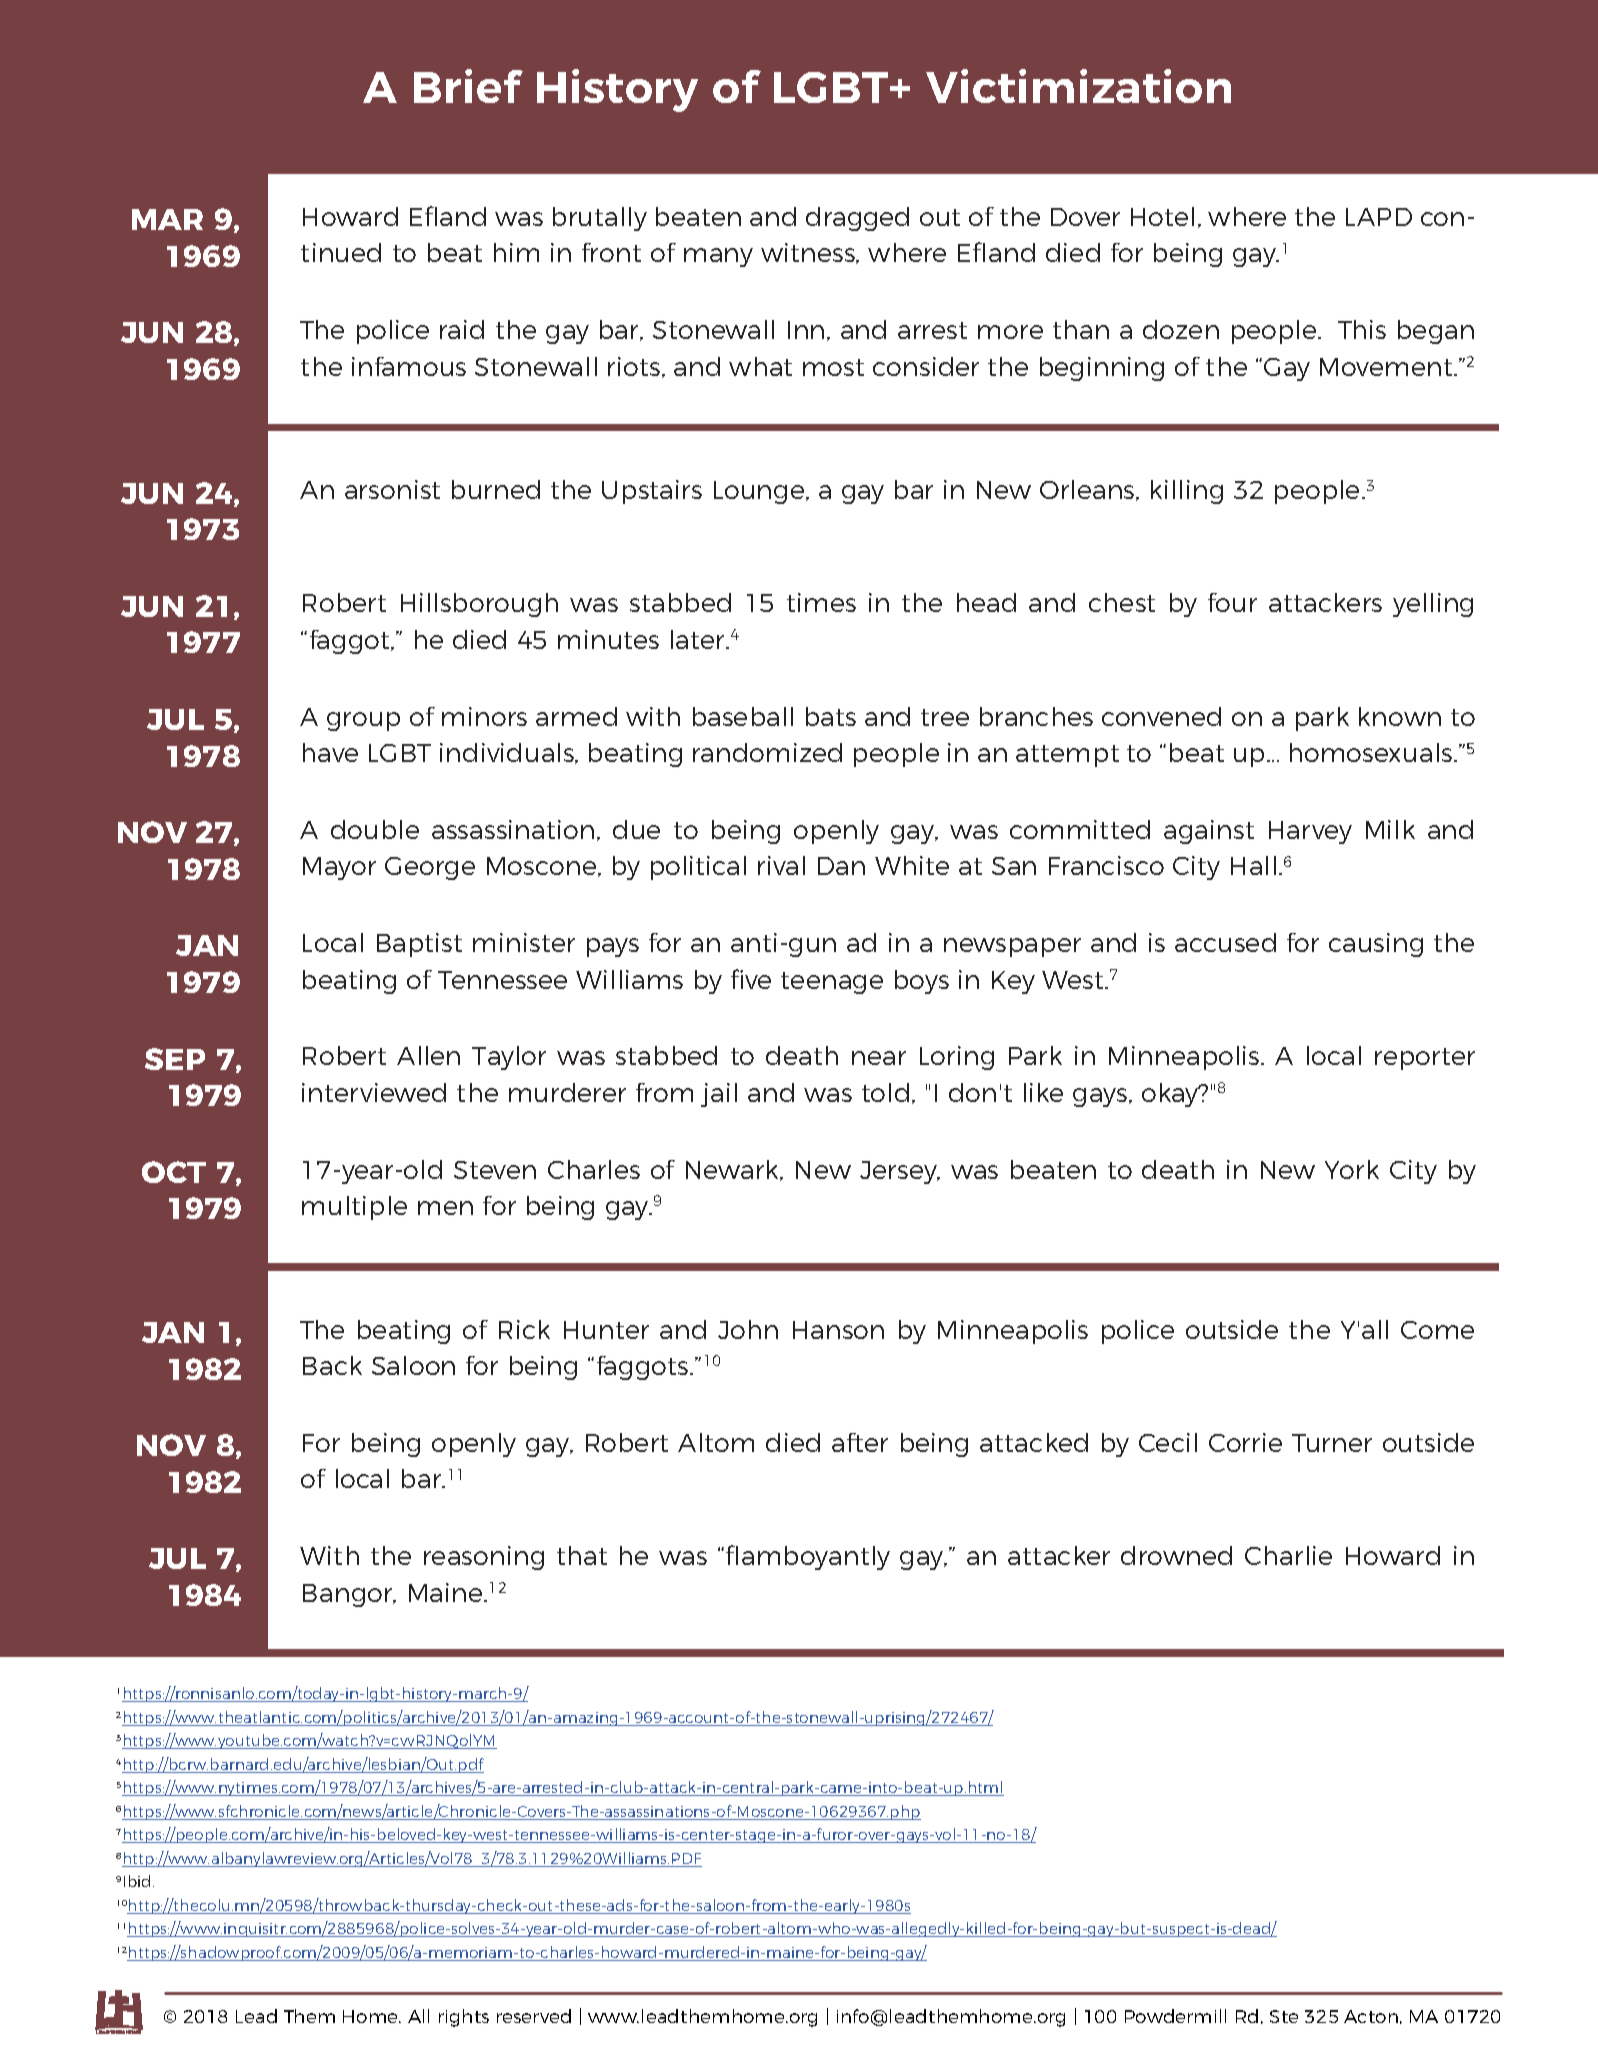 The height and width of the screenshot is (2068, 1598). I want to click on Harvey, so click(1310, 832).
